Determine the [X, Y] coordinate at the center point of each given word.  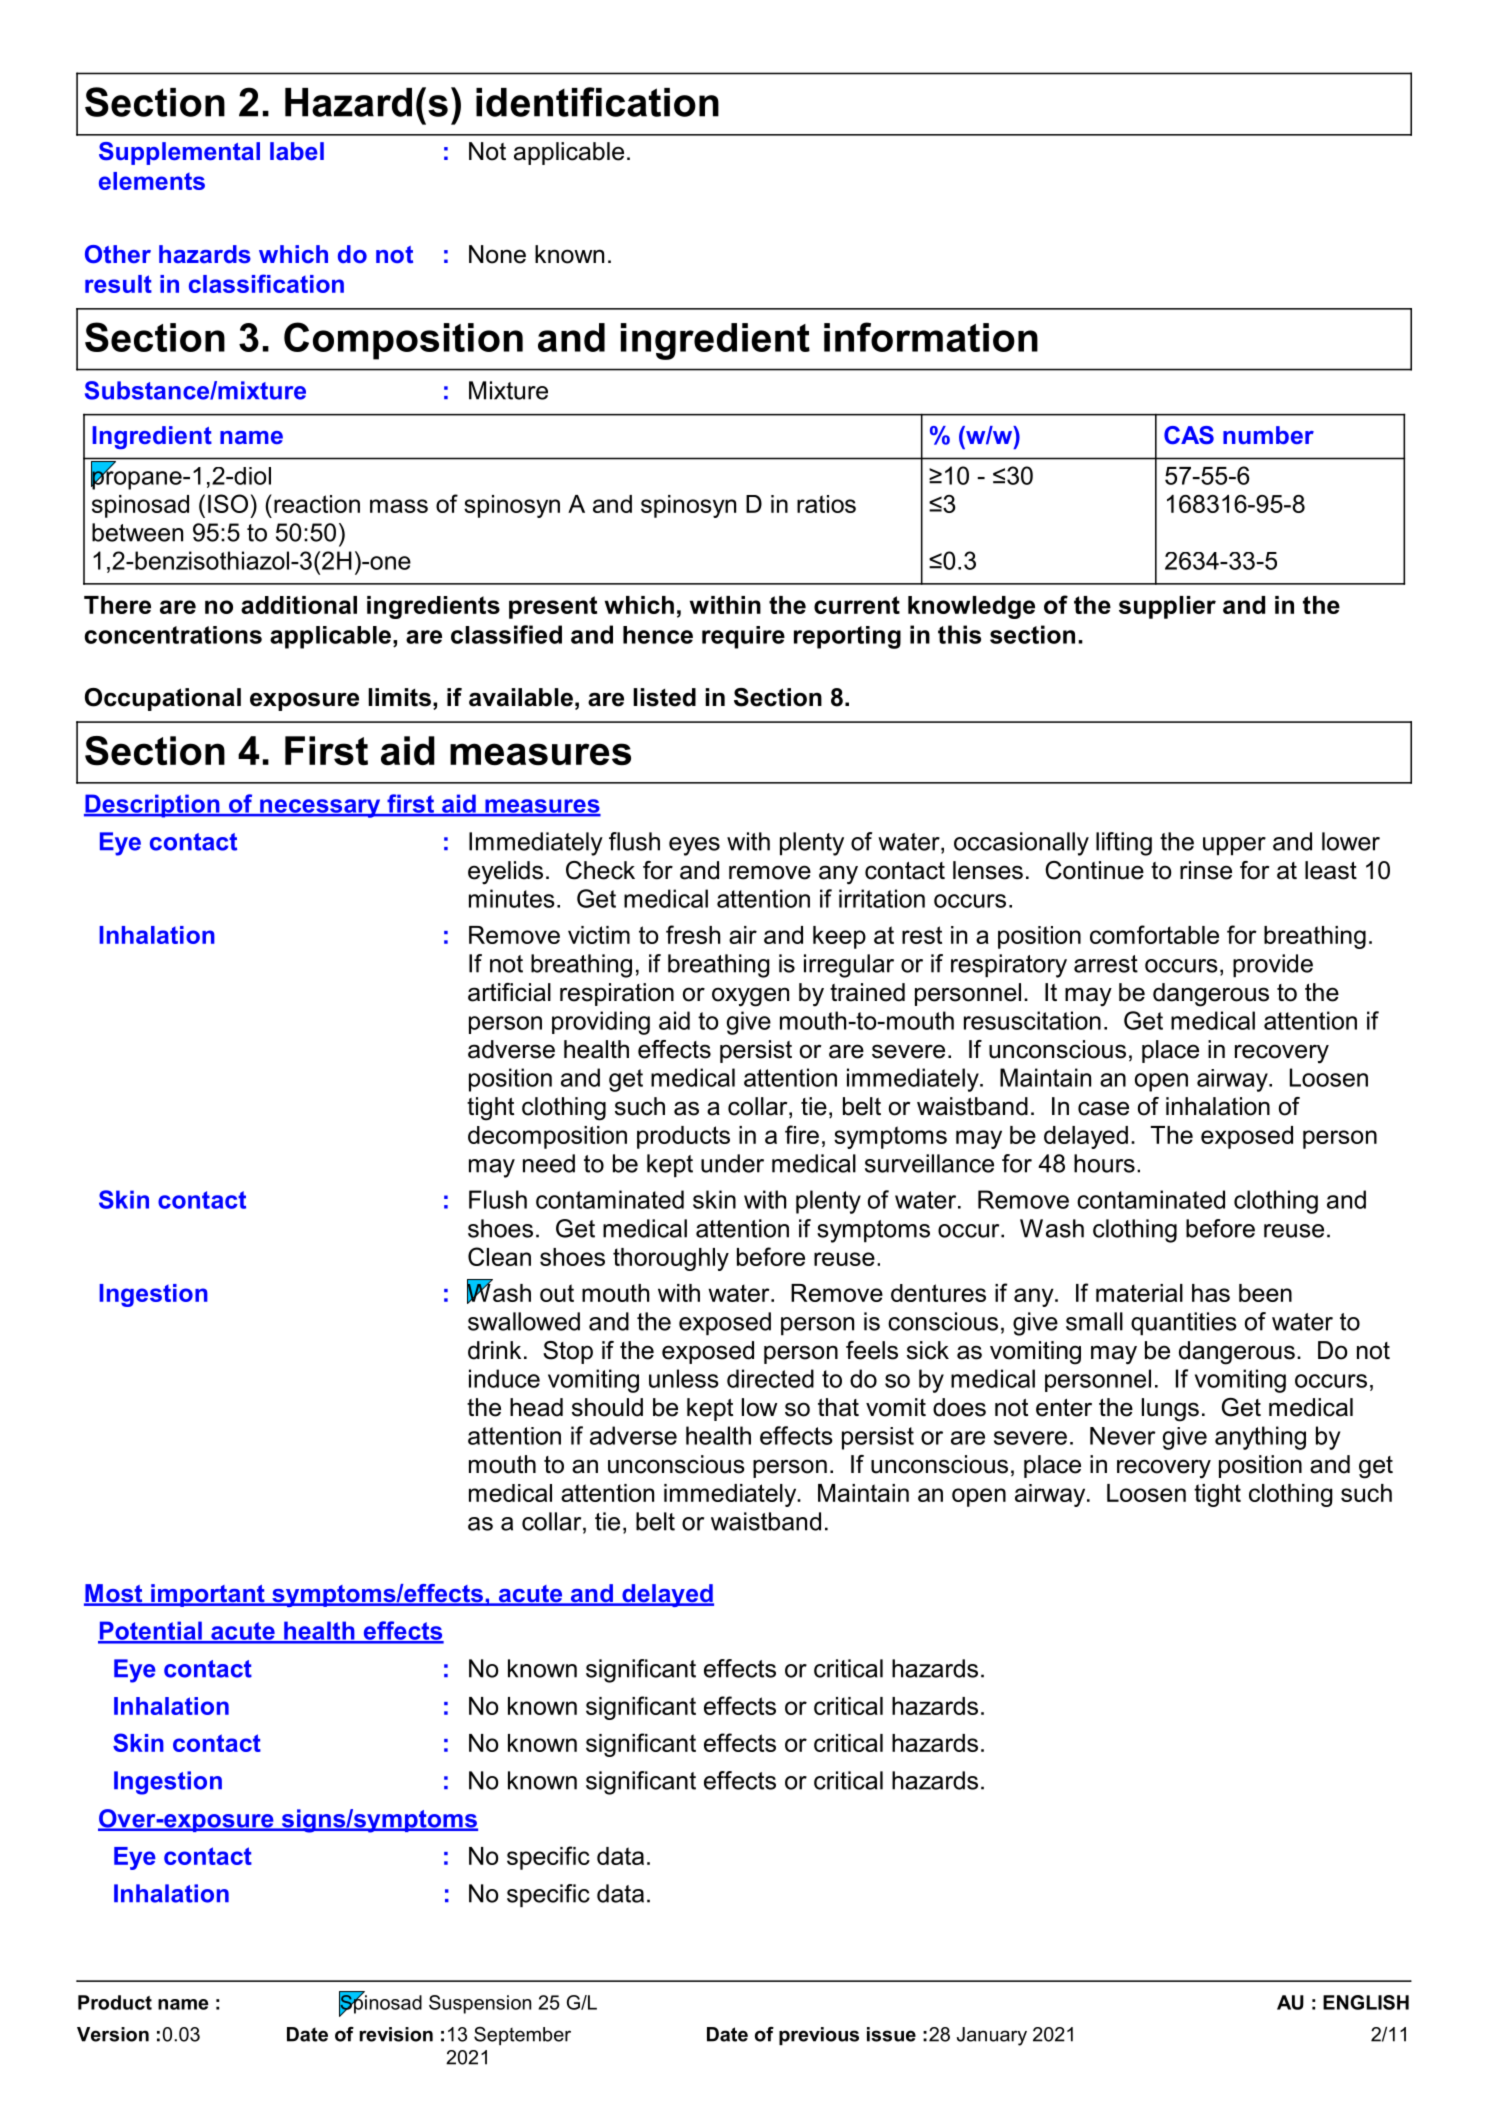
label [297, 151]
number [1268, 435]
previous [819, 2036]
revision [396, 2034]
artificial [509, 992]
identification [597, 102]
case [1103, 1108]
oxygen [750, 997]
